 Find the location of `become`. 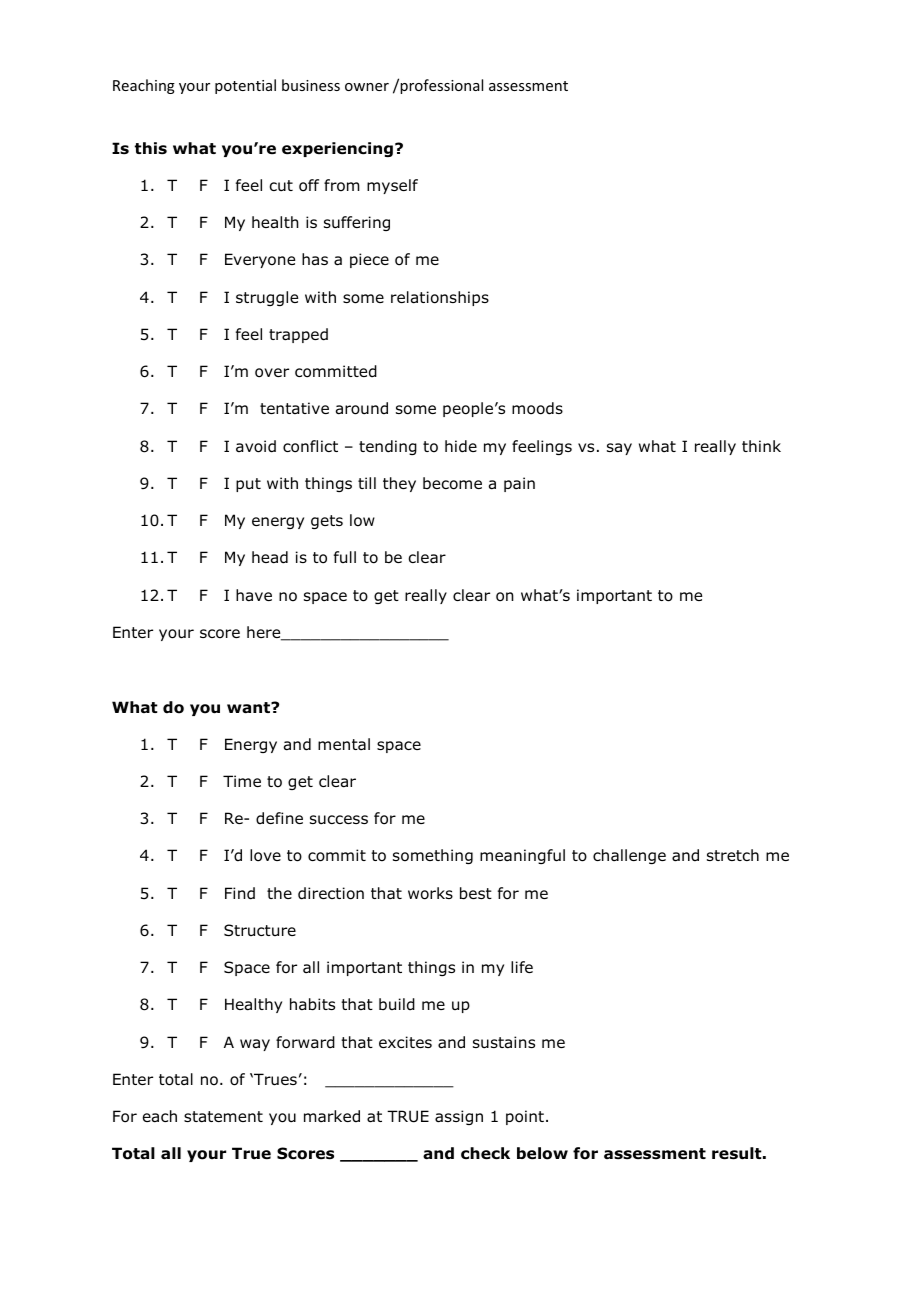

become is located at coordinates (452, 483).
